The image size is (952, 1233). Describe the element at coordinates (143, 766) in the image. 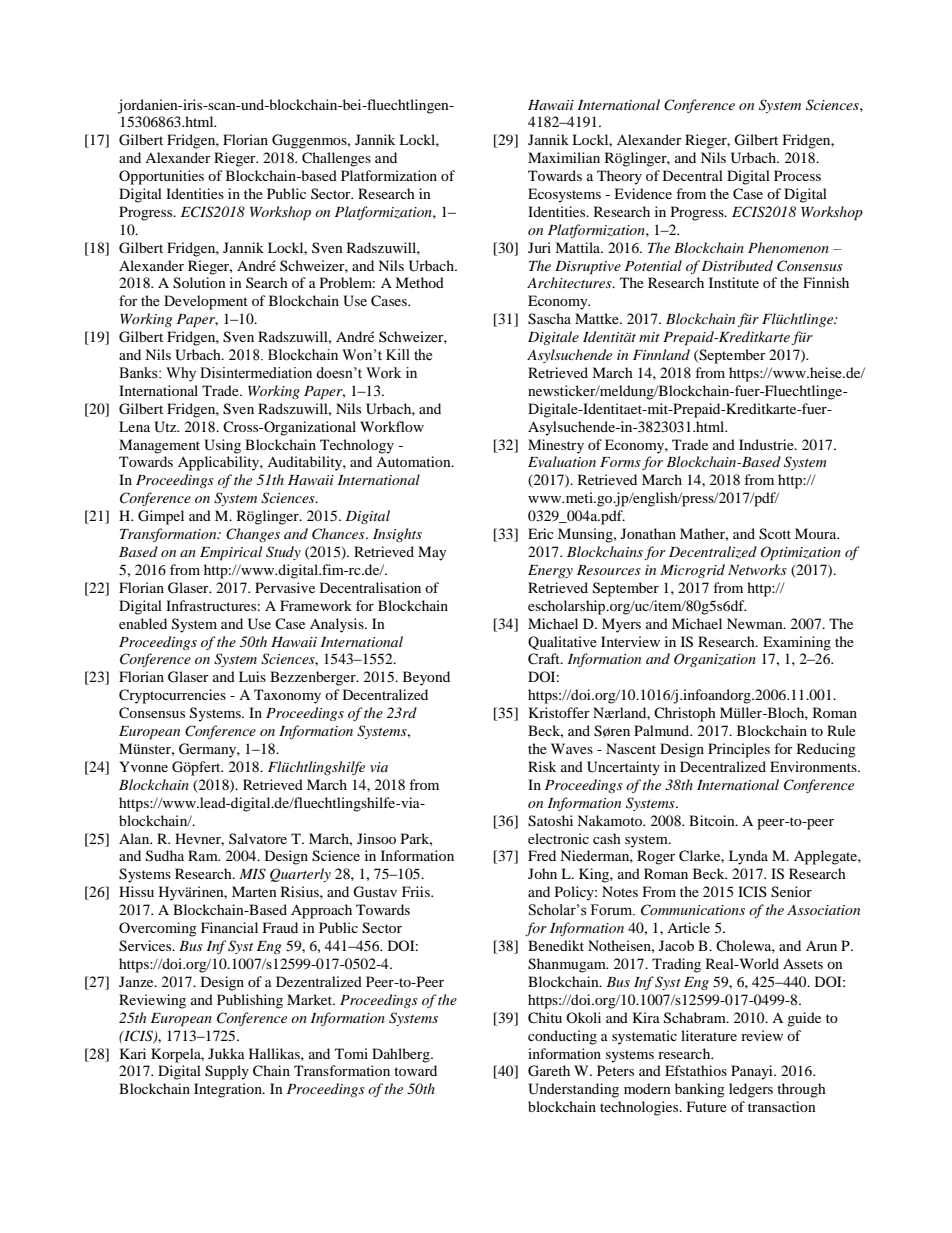

I see `Yvonne` at that location.
